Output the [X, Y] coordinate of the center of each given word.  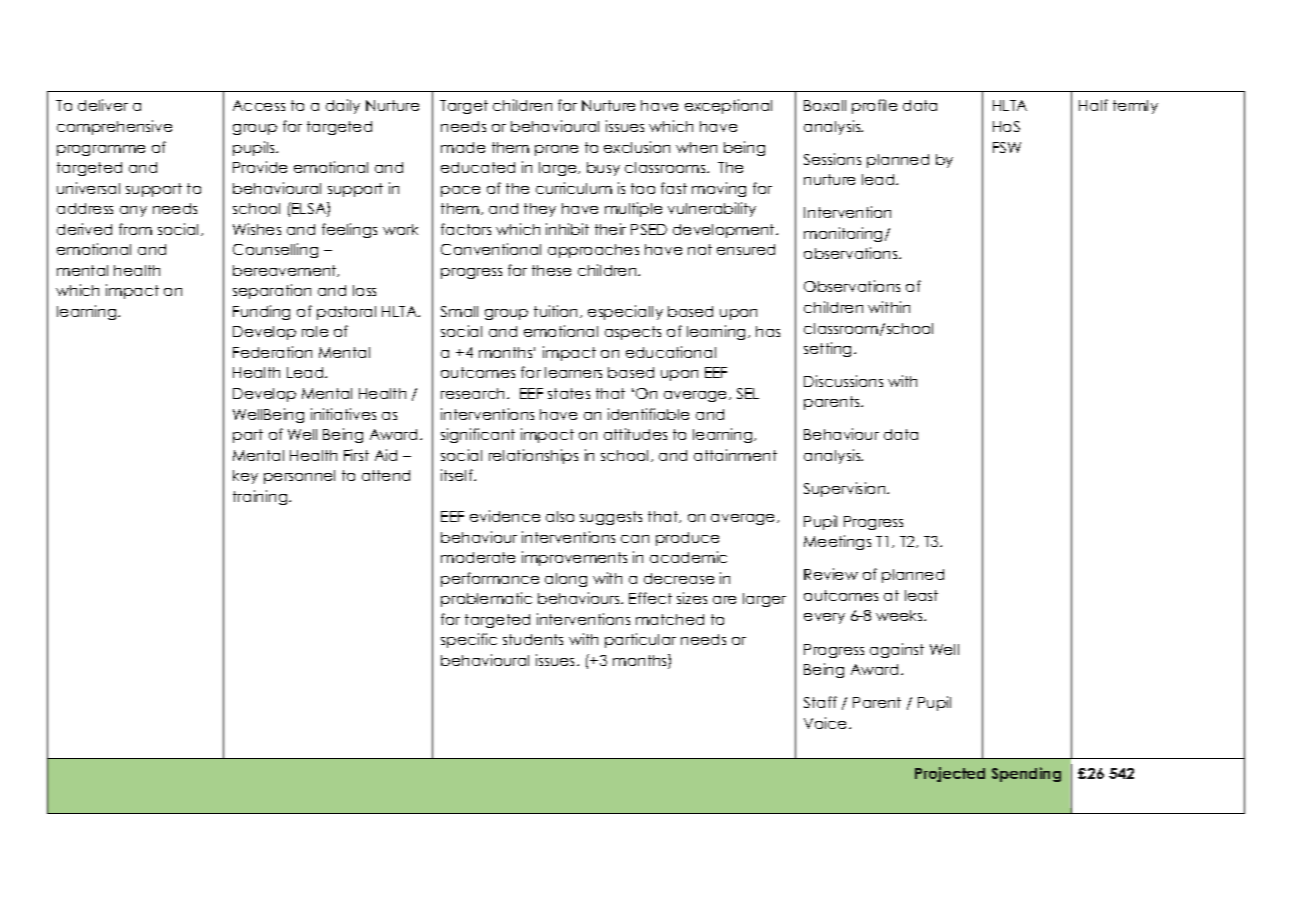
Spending [1026, 774]
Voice [825, 723]
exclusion [637, 147]
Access [259, 105]
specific [469, 640]
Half [1093, 105]
